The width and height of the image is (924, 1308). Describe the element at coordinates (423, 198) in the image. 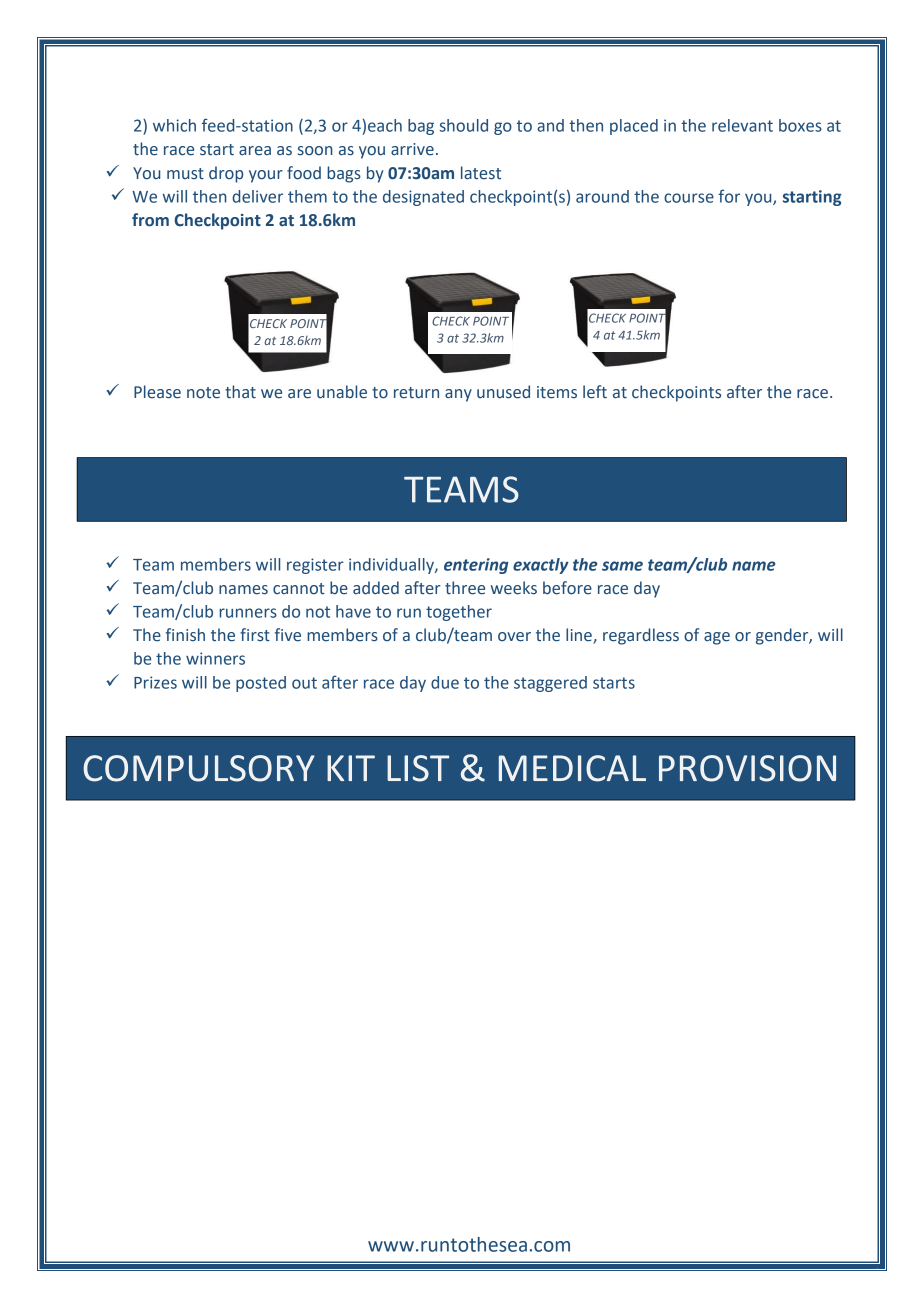

I see `designated` at that location.
